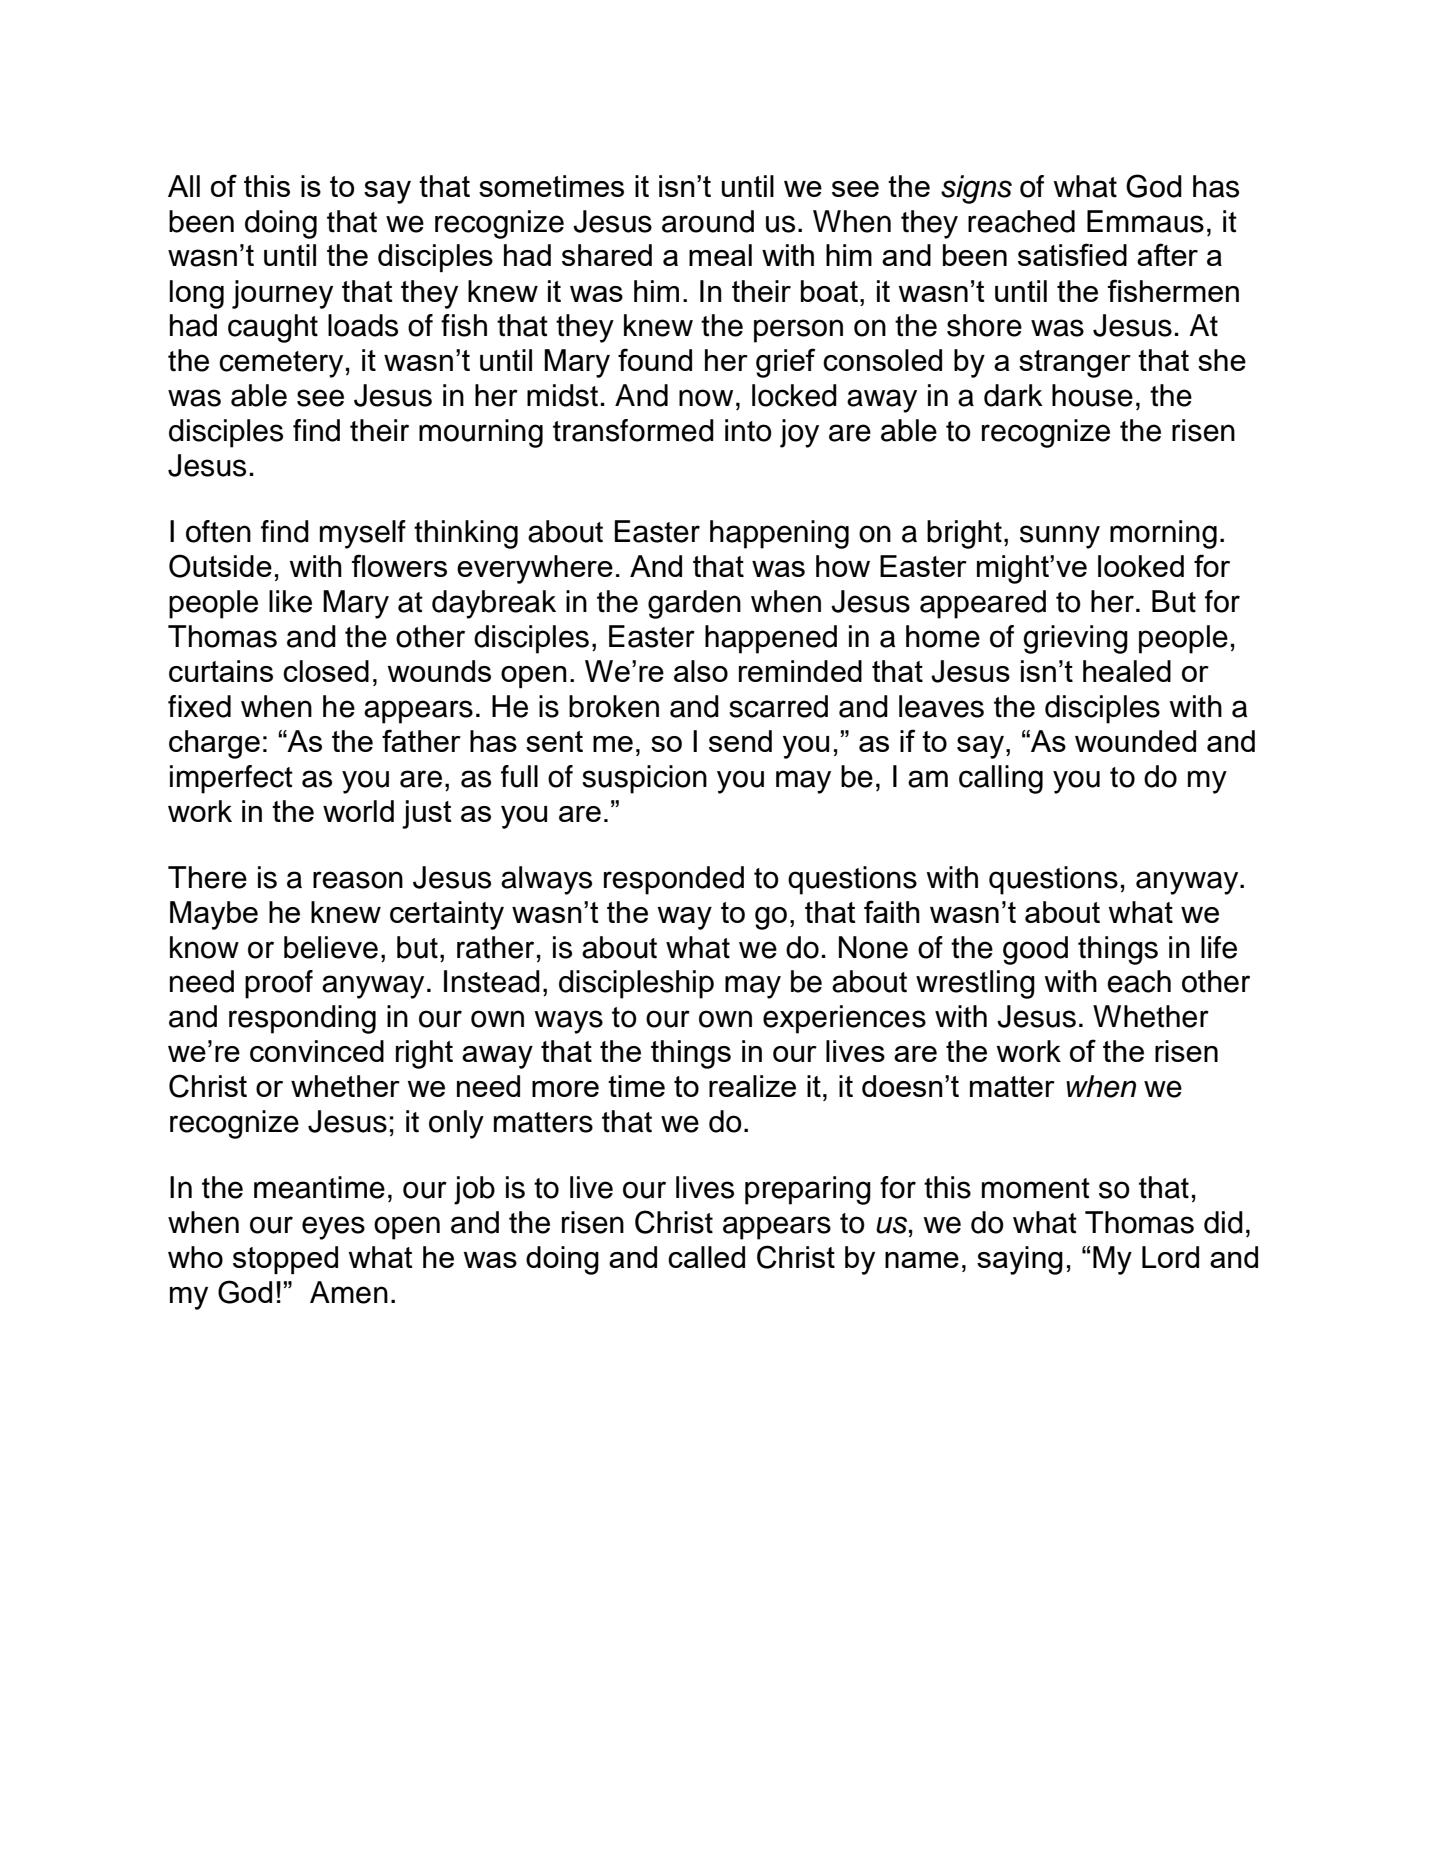 The width and height of the screenshot is (1430, 1851). What do you see at coordinates (1072, 254) in the screenshot?
I see `satisfied` at bounding box center [1072, 254].
